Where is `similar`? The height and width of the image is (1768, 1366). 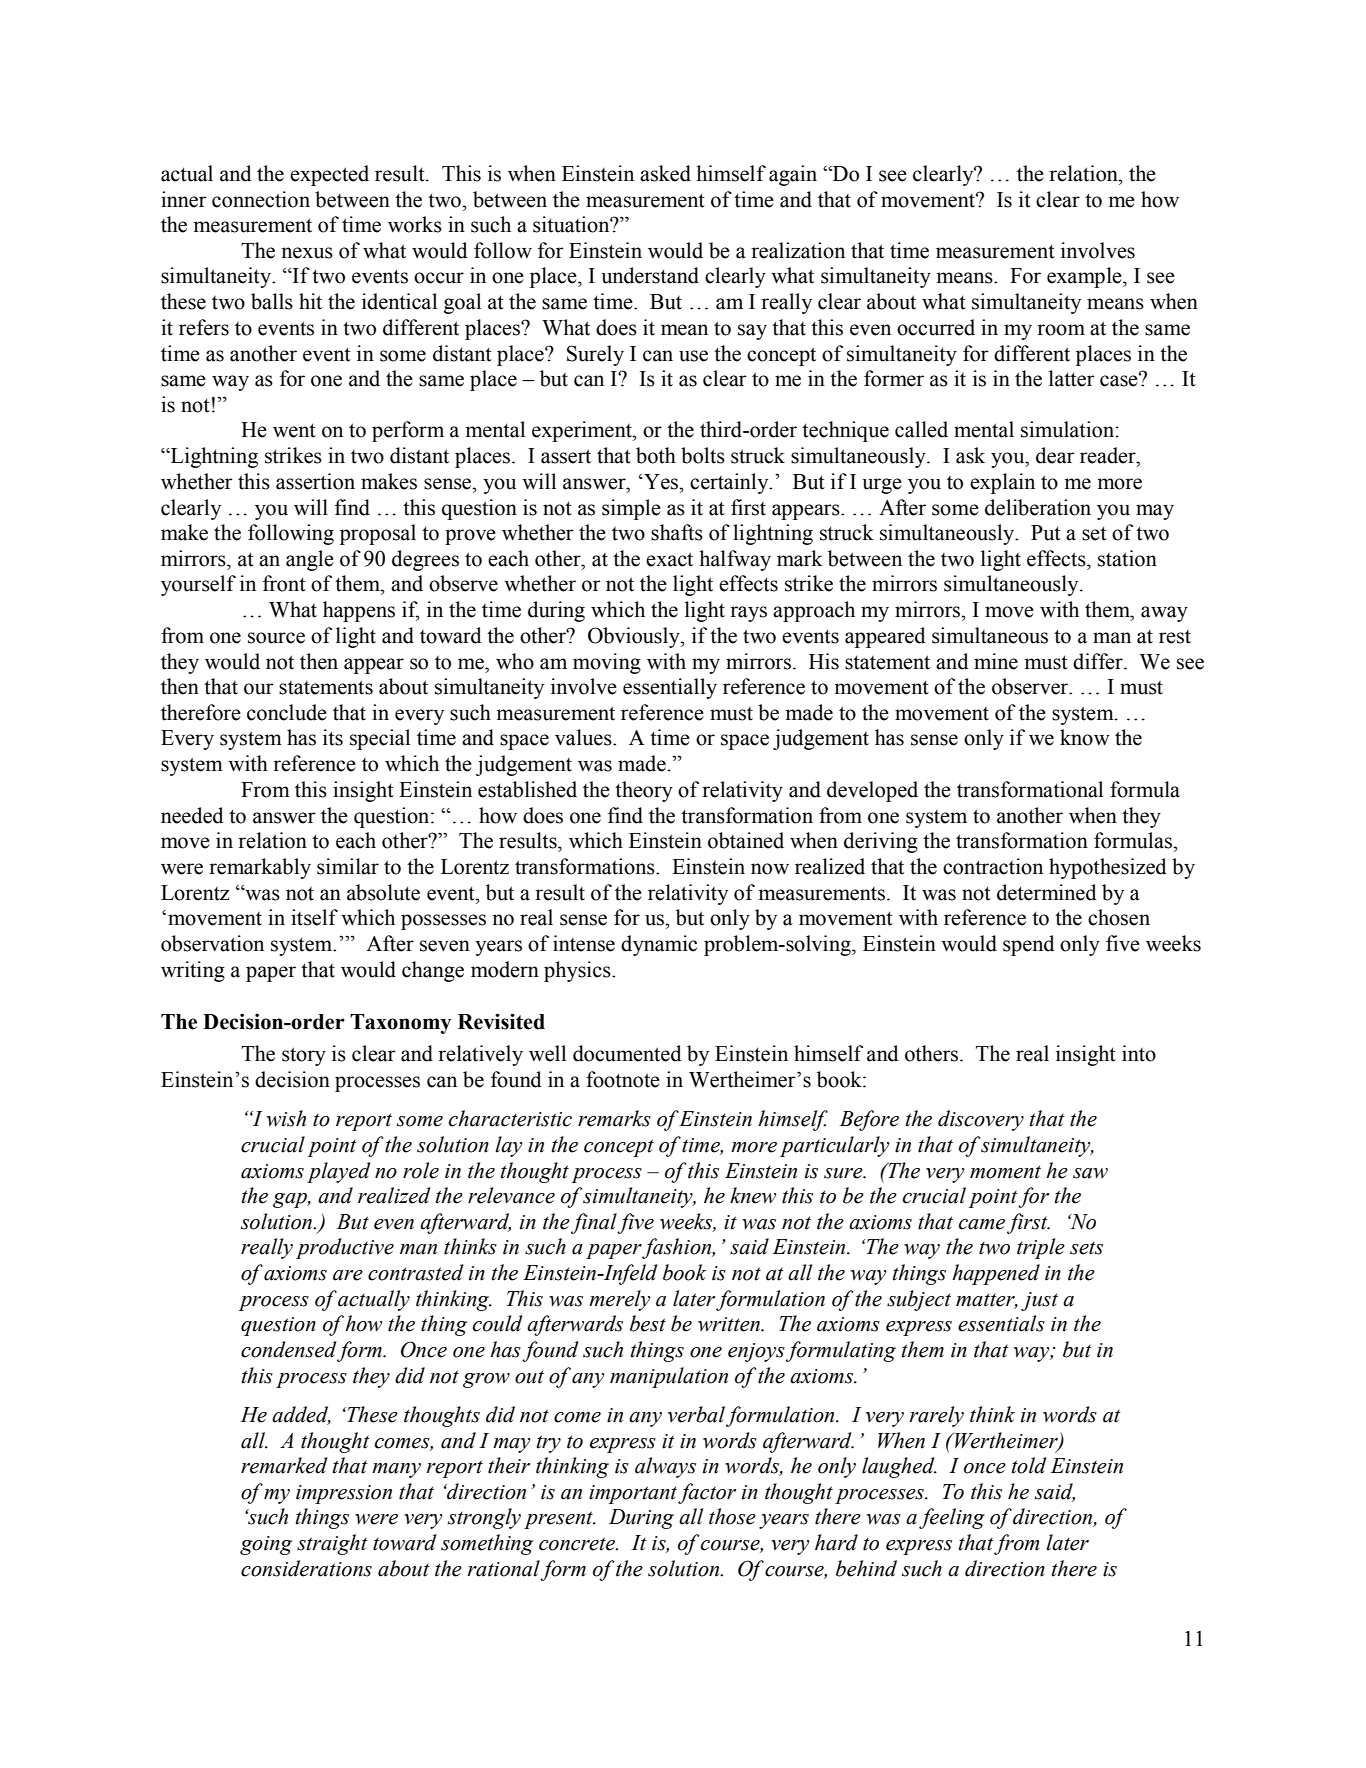 similar is located at coordinates (348, 866).
